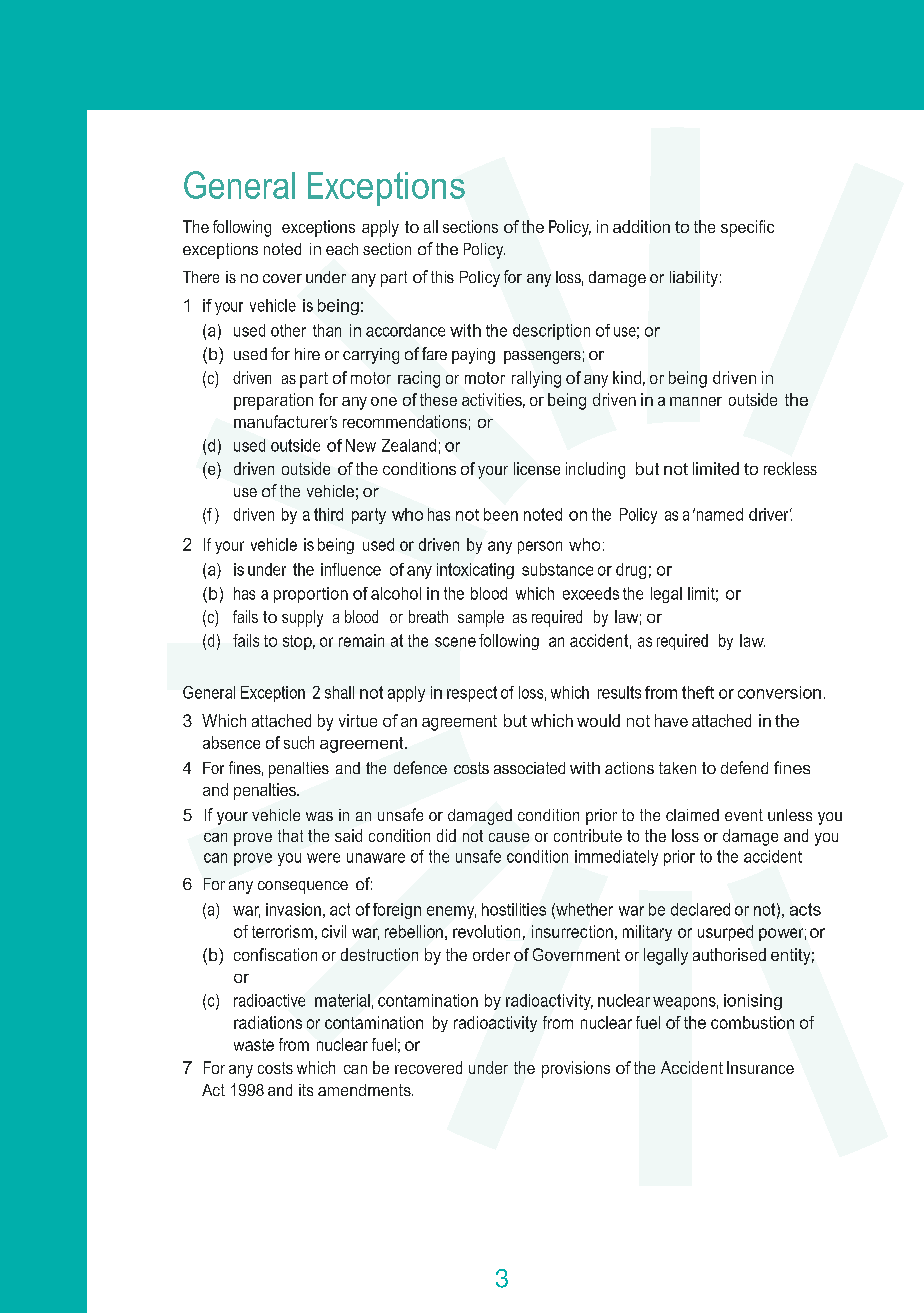  I want to click on reckless, so click(790, 468).
